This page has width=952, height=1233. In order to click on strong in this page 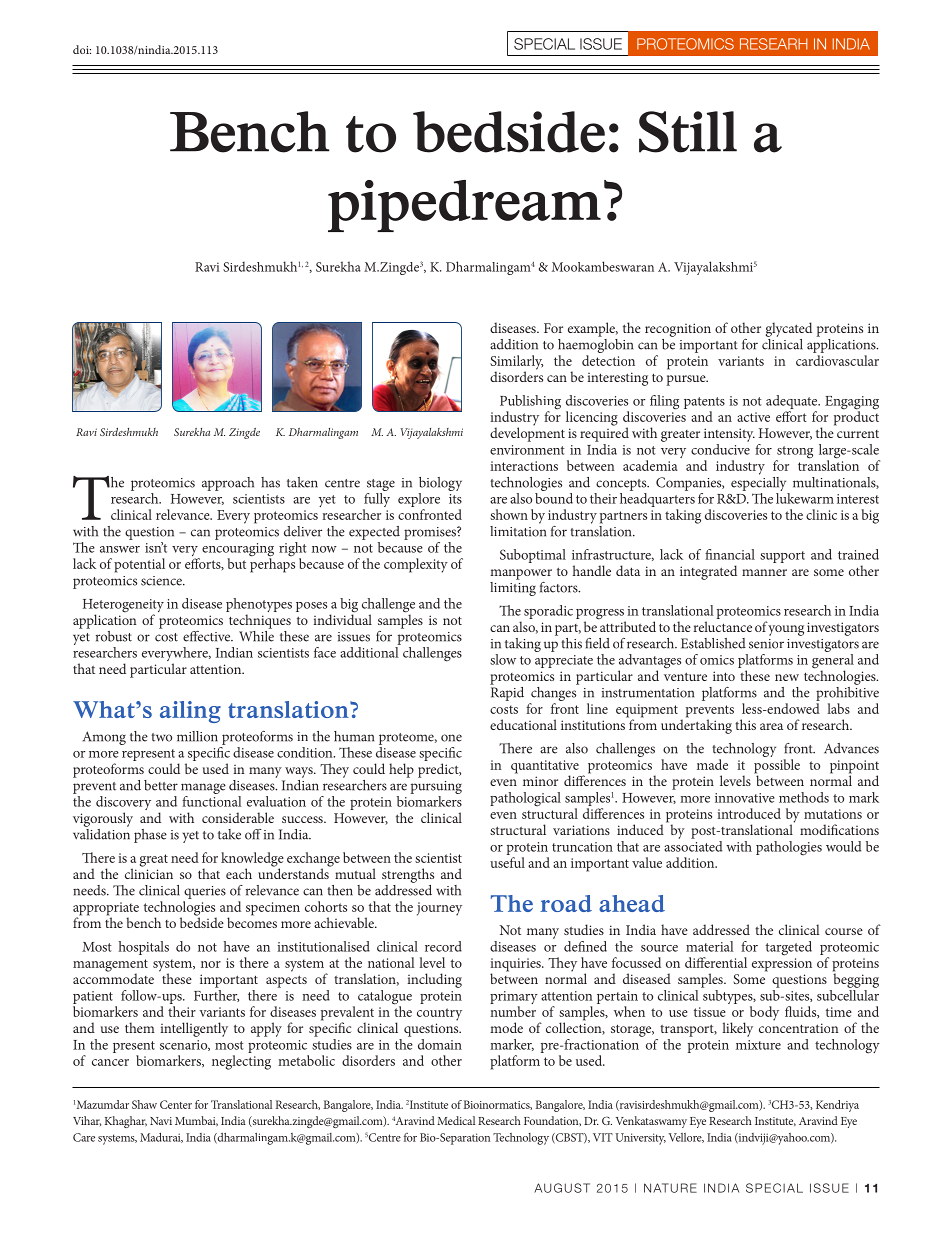, I will do `click(794, 453)`.
